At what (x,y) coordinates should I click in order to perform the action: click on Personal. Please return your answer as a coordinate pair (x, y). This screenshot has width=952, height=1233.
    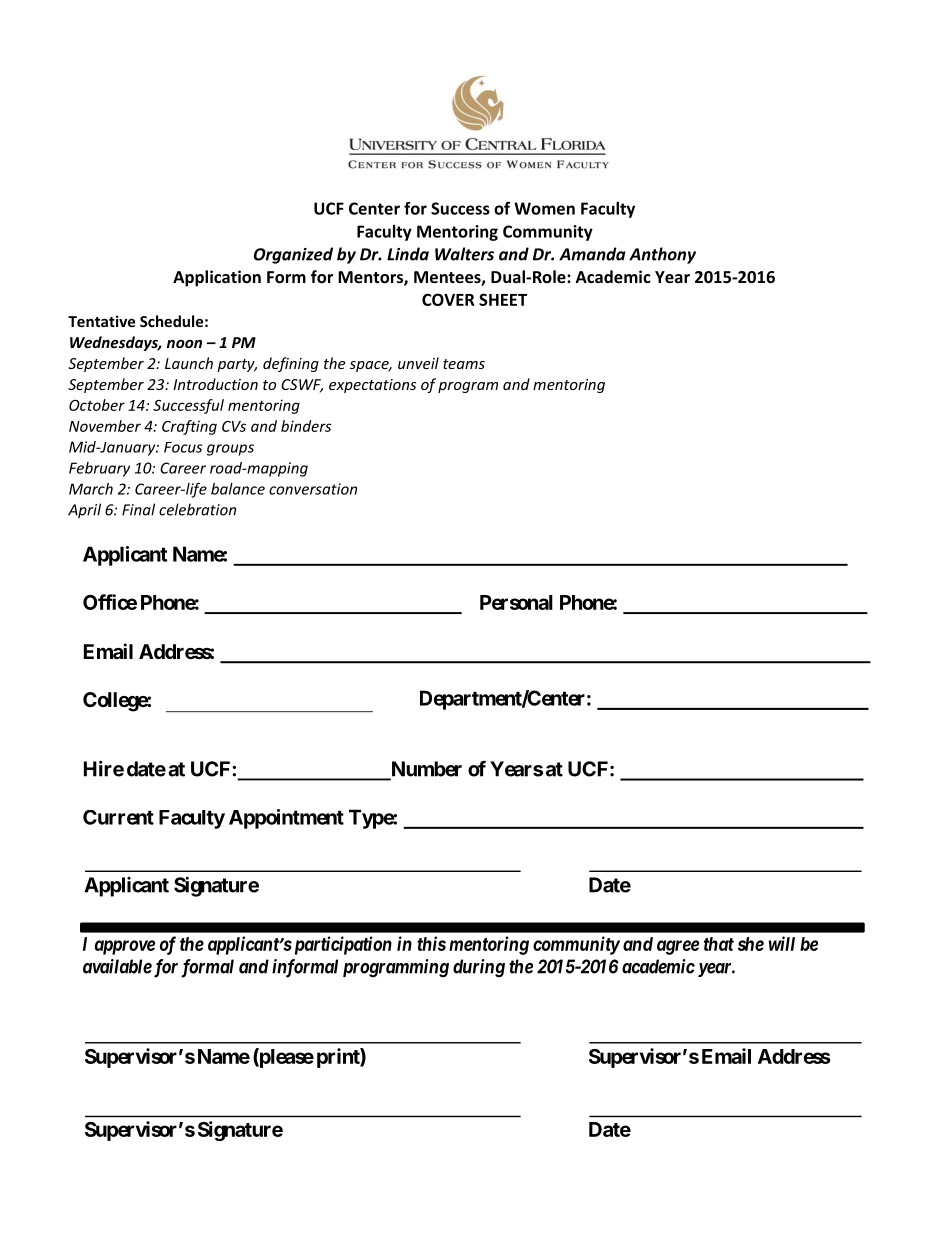
    Looking at the image, I should click on (516, 602).
